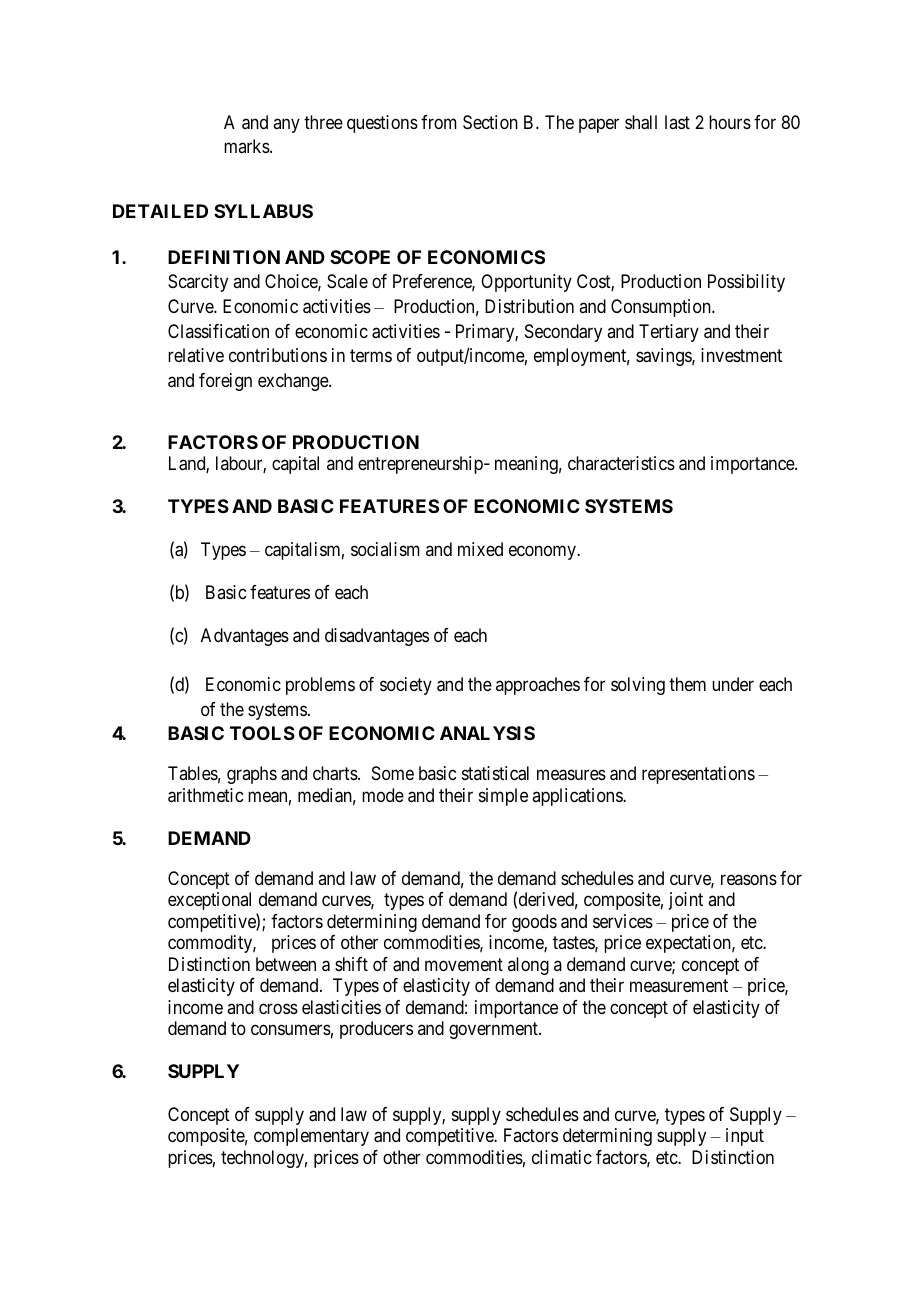 The width and height of the screenshot is (924, 1308). What do you see at coordinates (406, 686) in the screenshot?
I see `society` at bounding box center [406, 686].
